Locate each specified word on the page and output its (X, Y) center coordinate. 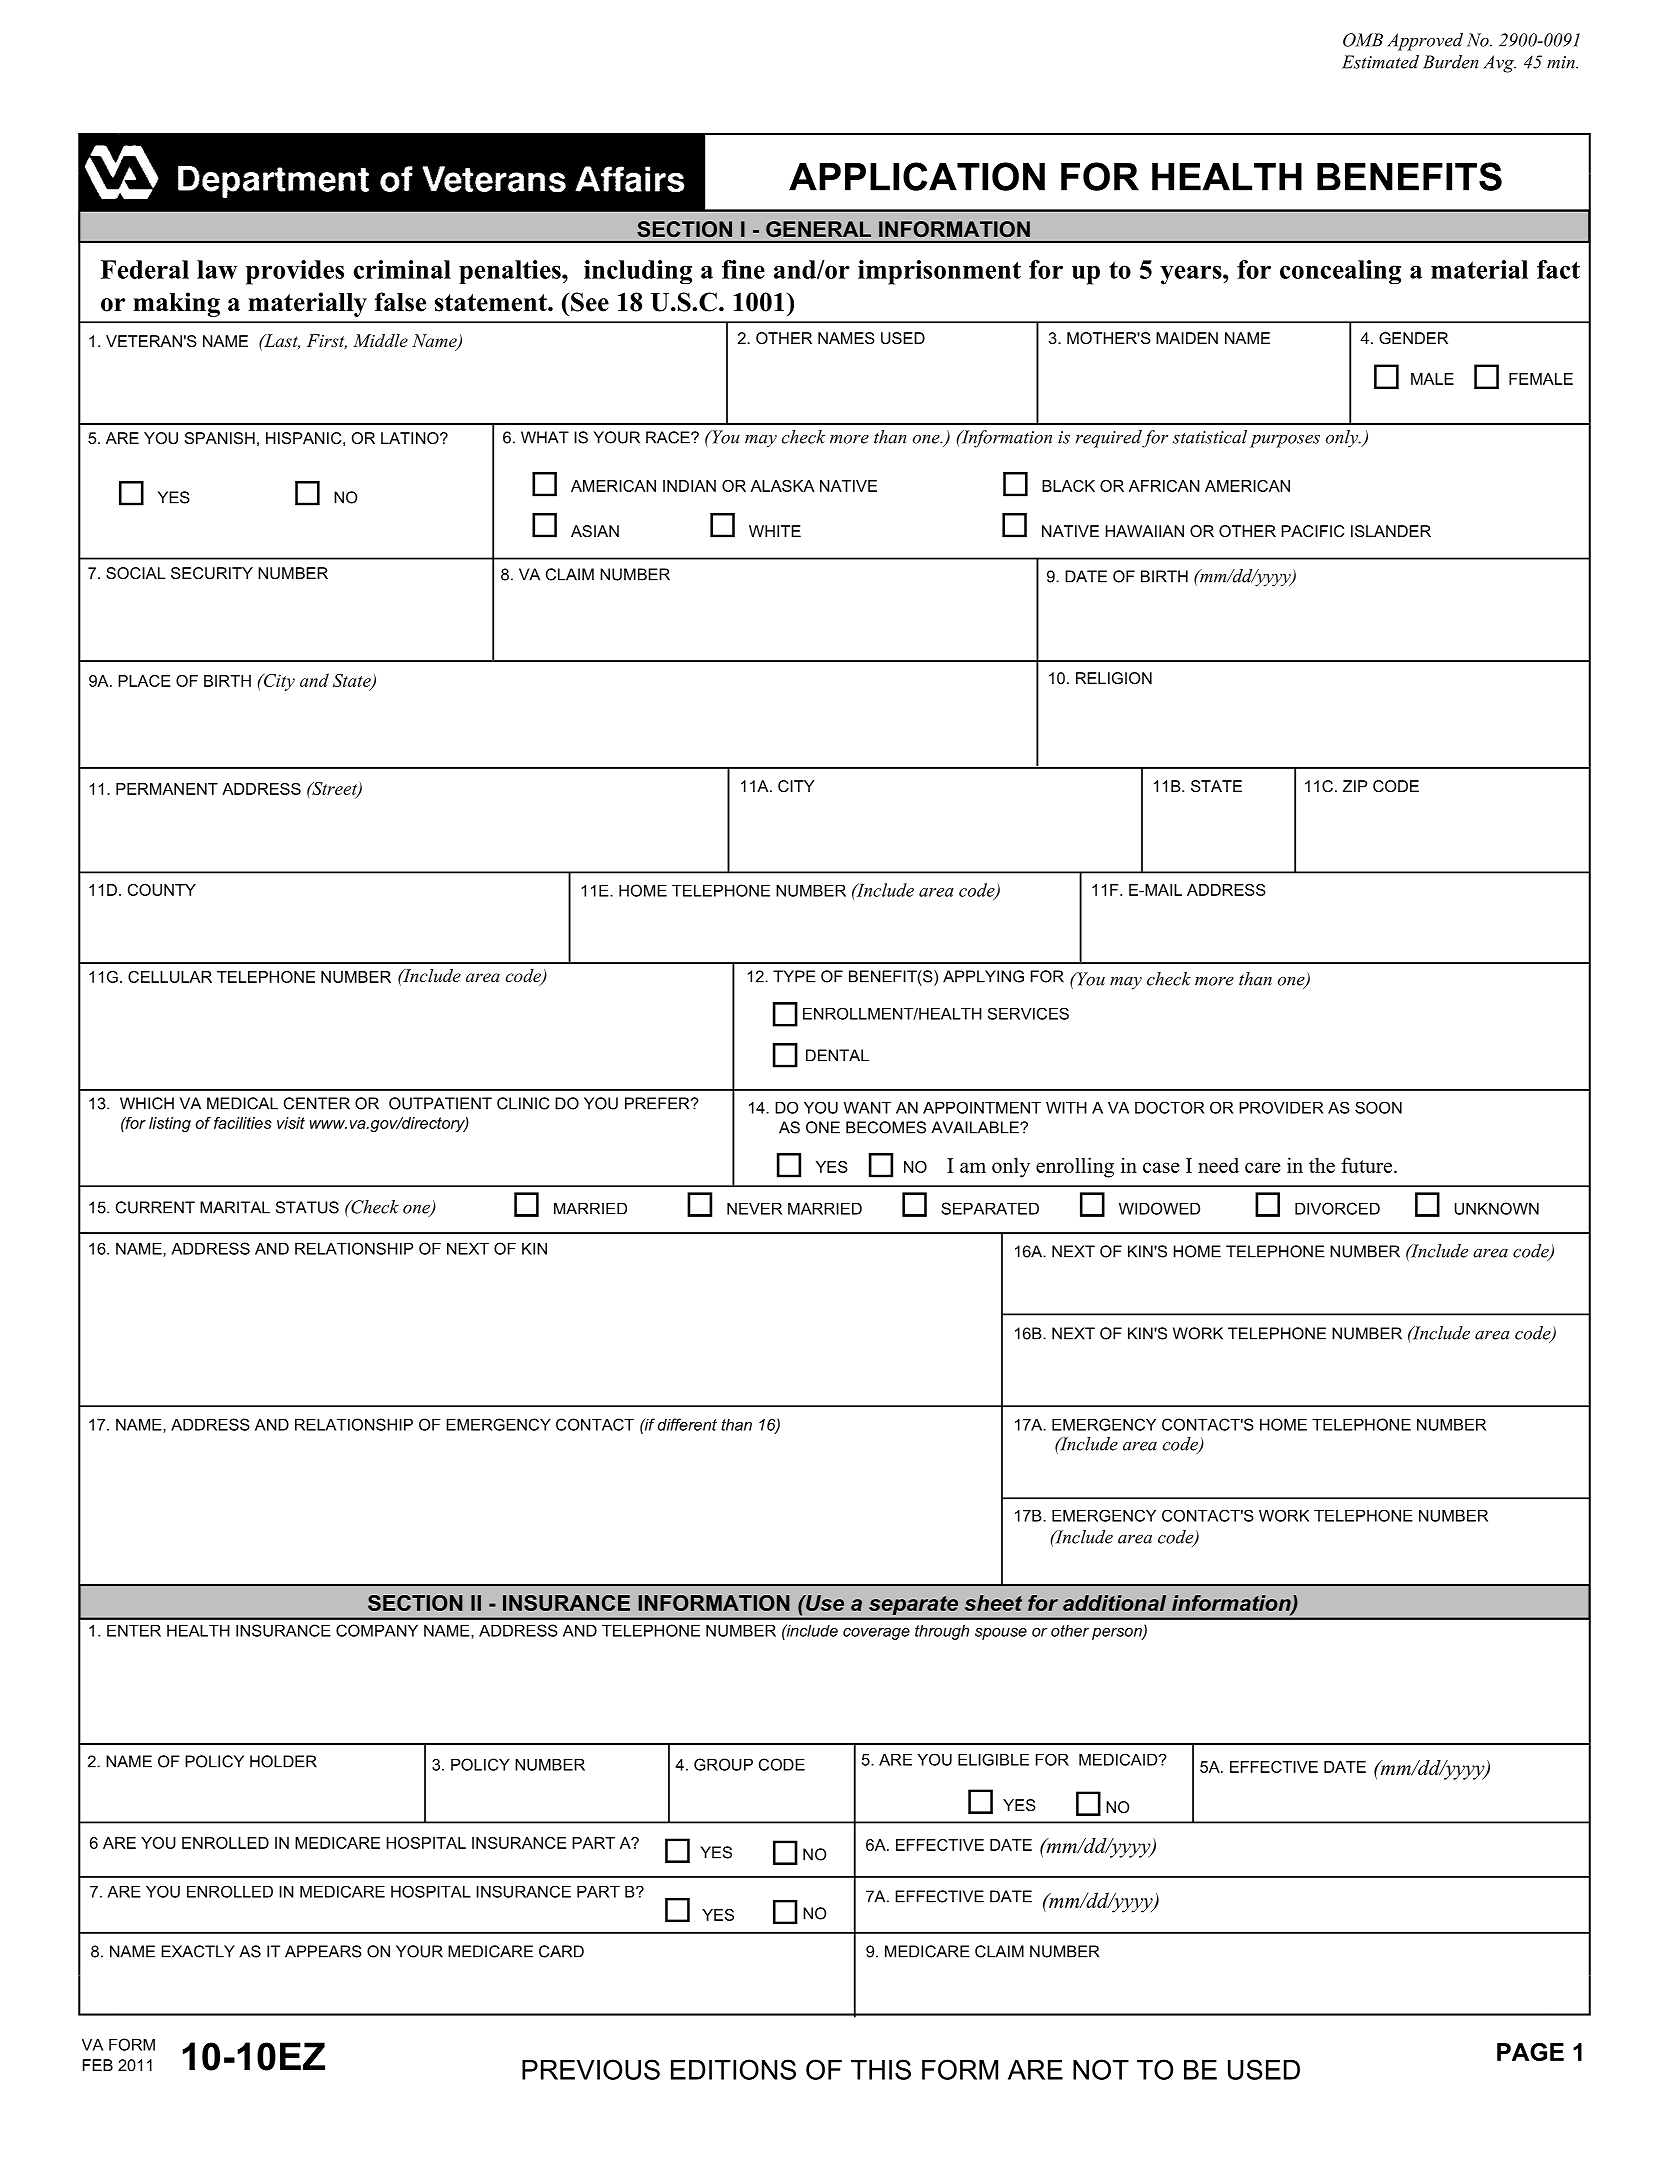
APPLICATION (917, 176)
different (687, 1424)
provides (295, 272)
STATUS (307, 1207)
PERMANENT (167, 789)
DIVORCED (1337, 1208)
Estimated (1380, 62)
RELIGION (1114, 678)
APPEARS (323, 1951)
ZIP (1355, 786)
